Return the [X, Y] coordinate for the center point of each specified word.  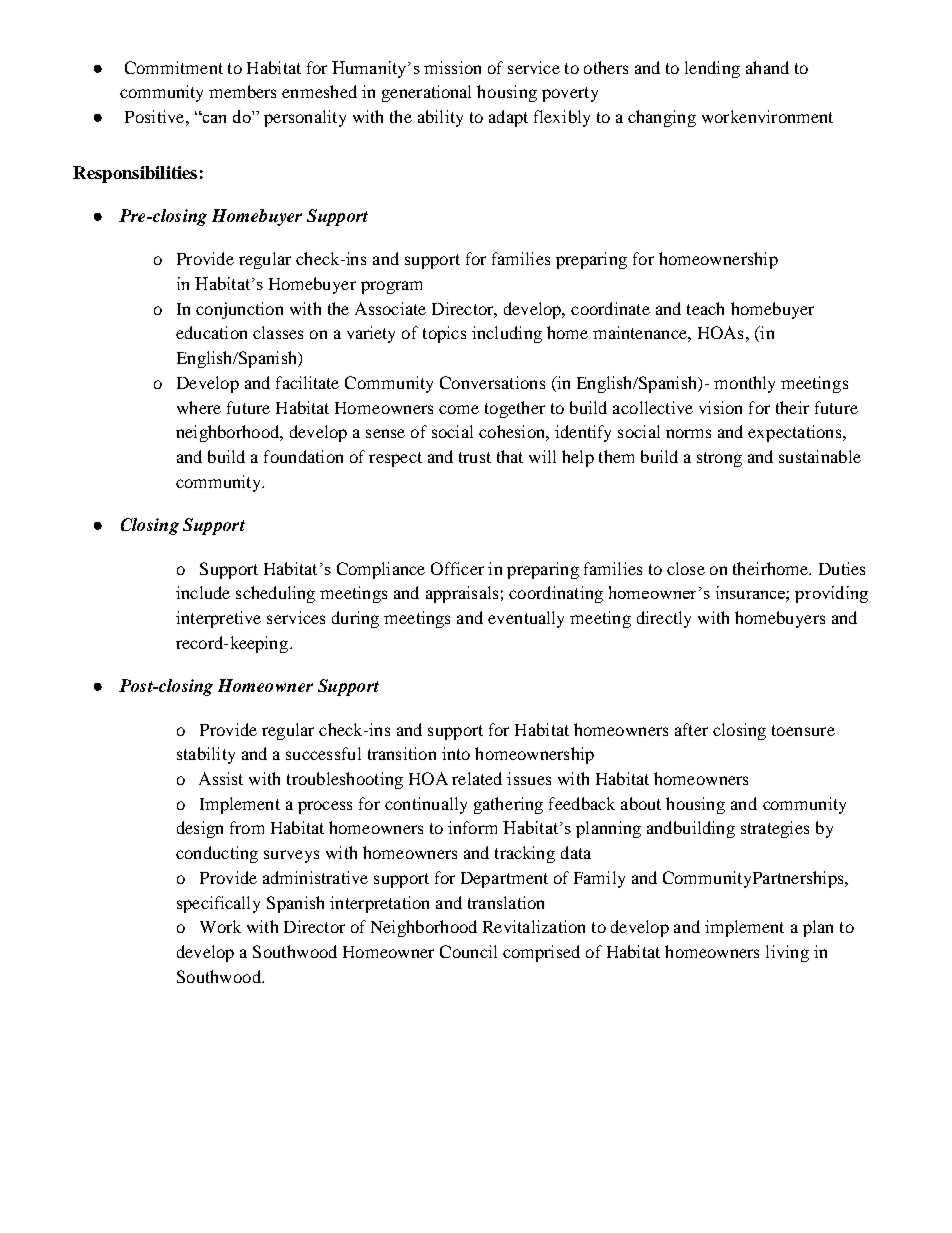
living [787, 953]
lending [712, 69]
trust [475, 457]
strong [719, 459]
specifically [218, 904]
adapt [508, 118]
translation [506, 902]
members [242, 91]
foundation [303, 456]
